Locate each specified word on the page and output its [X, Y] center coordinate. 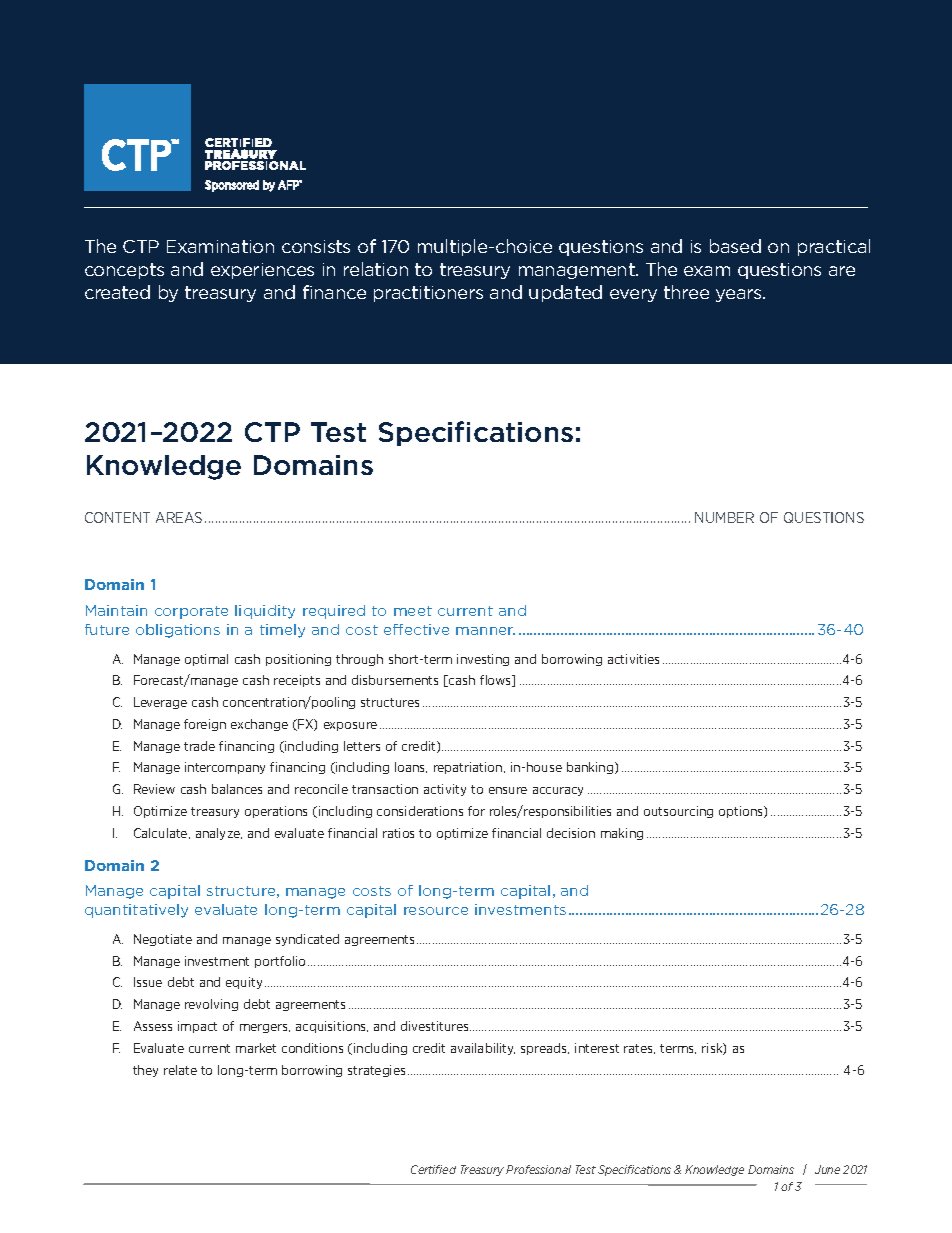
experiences [262, 271]
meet [413, 611]
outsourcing [678, 812]
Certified [433, 1169]
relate [180, 1070]
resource [436, 911]
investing [483, 660]
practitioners [428, 294]
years [740, 295]
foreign [205, 725]
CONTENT [117, 517]
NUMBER [724, 517]
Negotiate [163, 940]
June [827, 1169]
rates [639, 1049]
